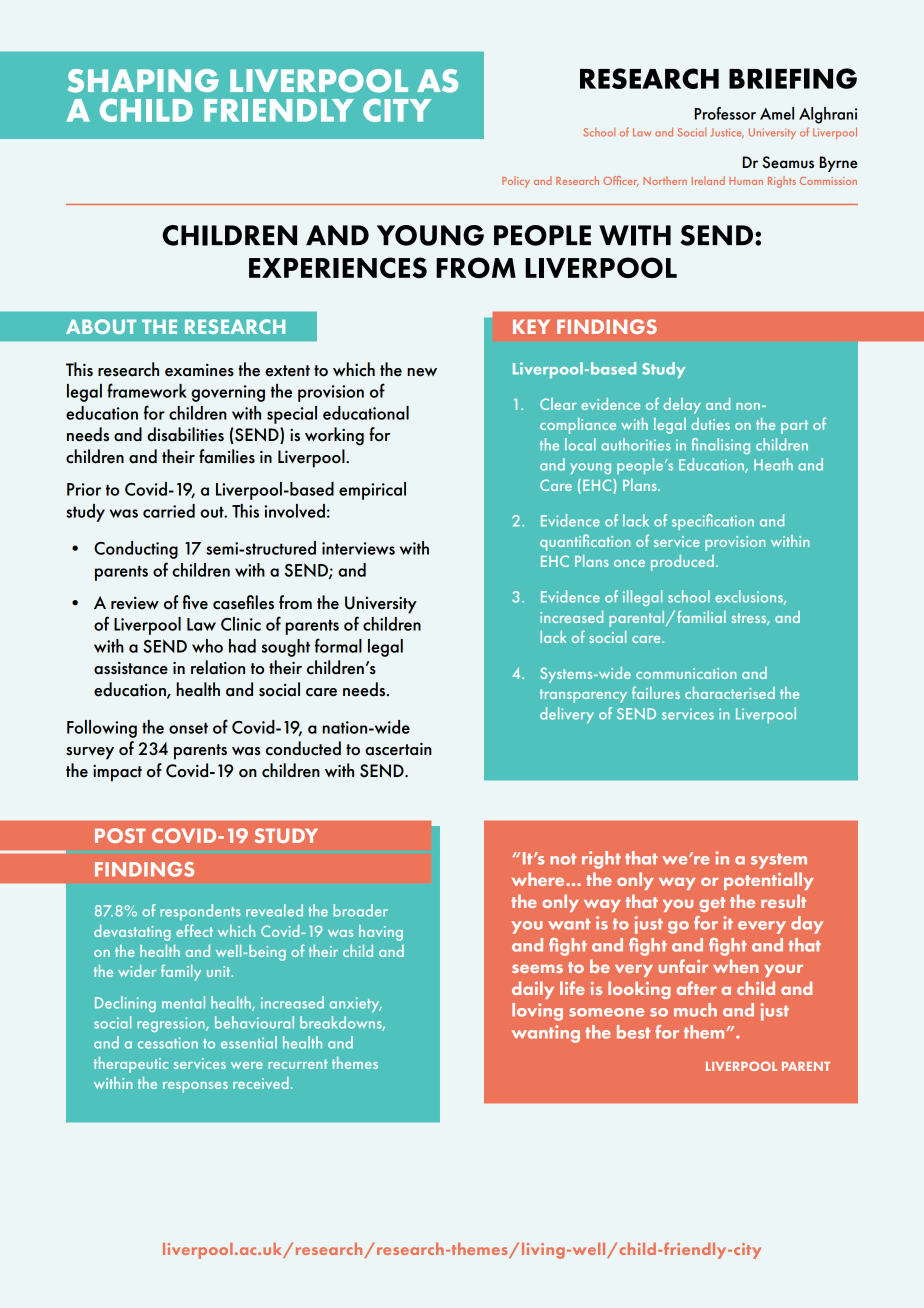 The height and width of the document is (1308, 924). I want to click on KEY, so click(531, 326).
